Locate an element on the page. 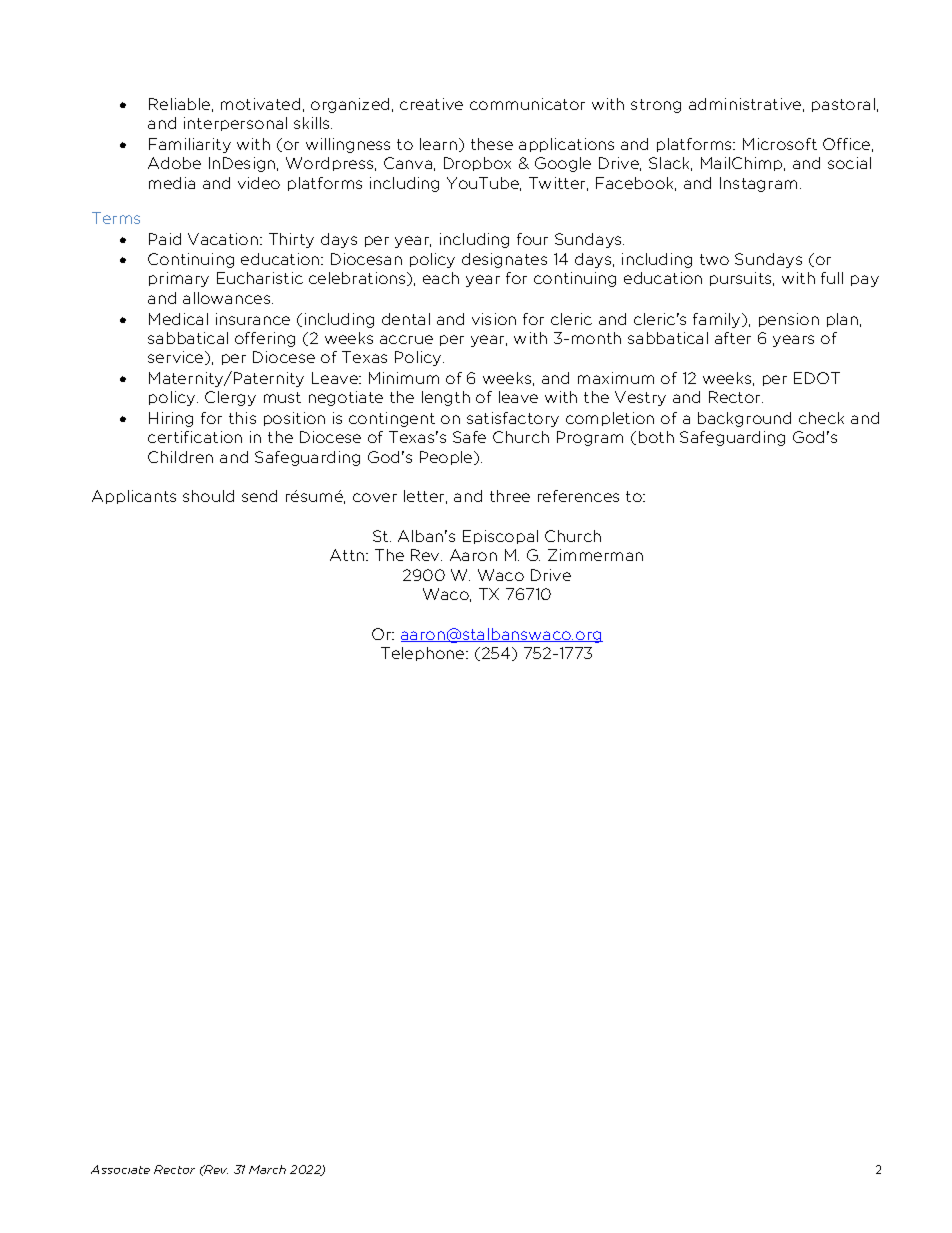  Attn is located at coordinates (348, 555).
